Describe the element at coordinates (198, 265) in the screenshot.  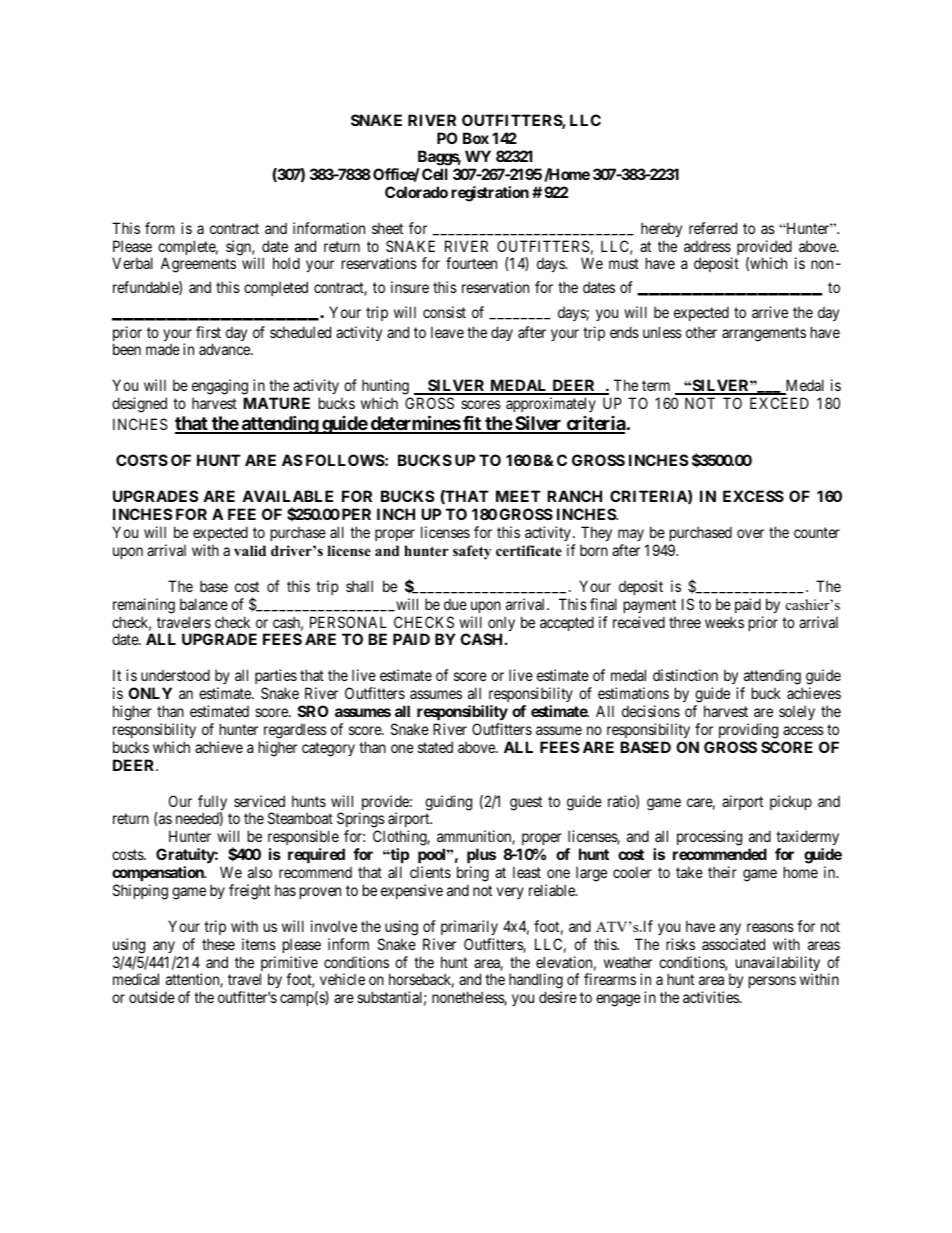
I see `Agreements` at that location.
